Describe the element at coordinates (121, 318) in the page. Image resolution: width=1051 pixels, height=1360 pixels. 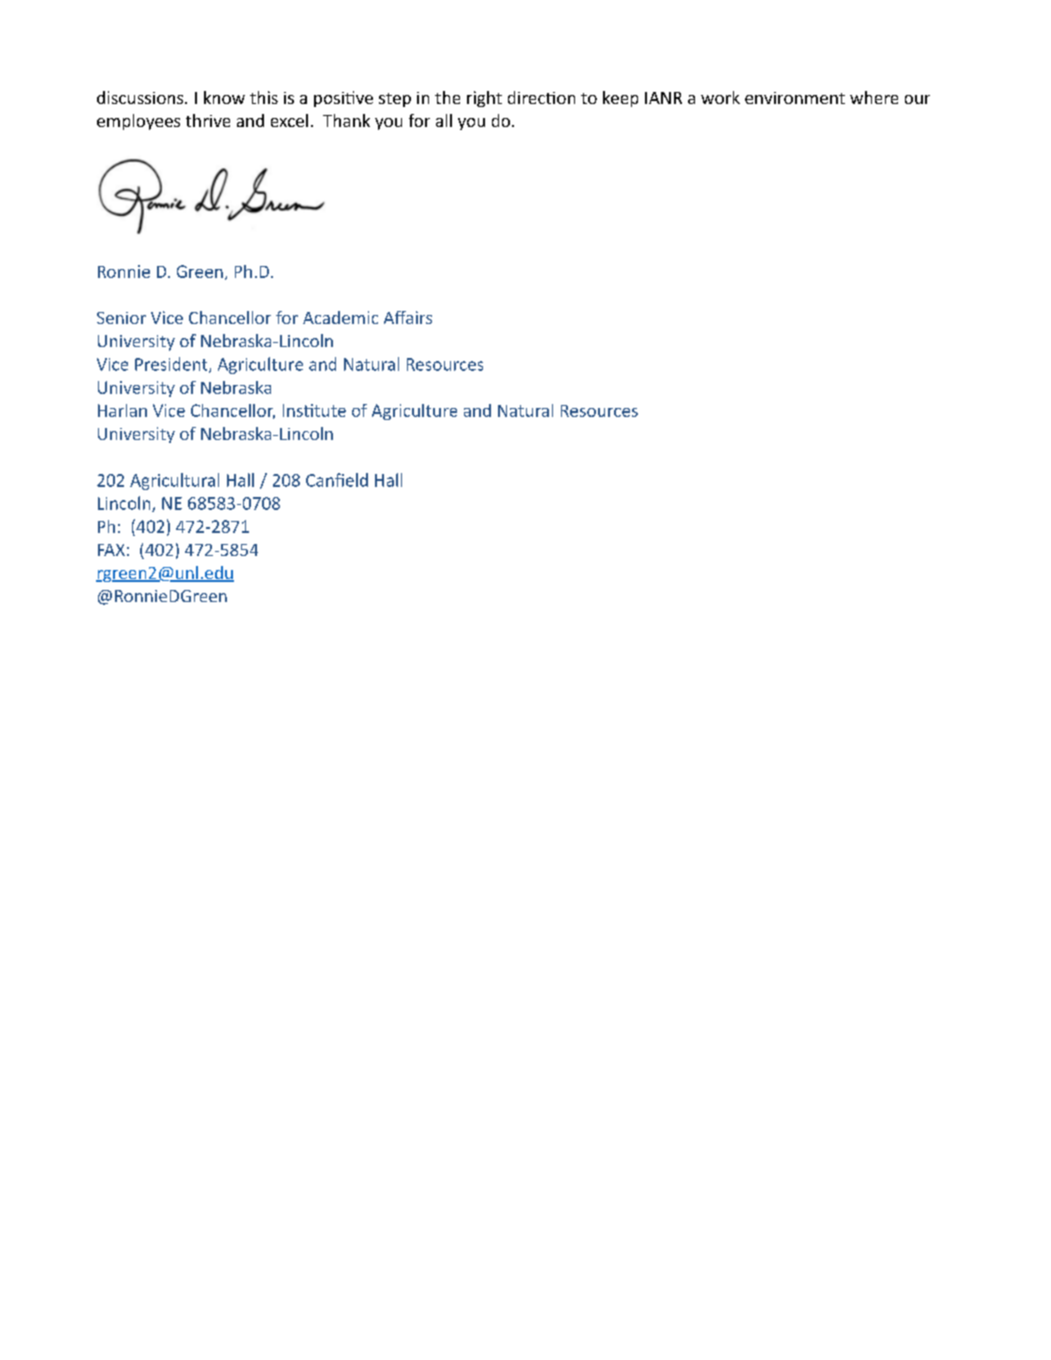
I see `Senior` at that location.
